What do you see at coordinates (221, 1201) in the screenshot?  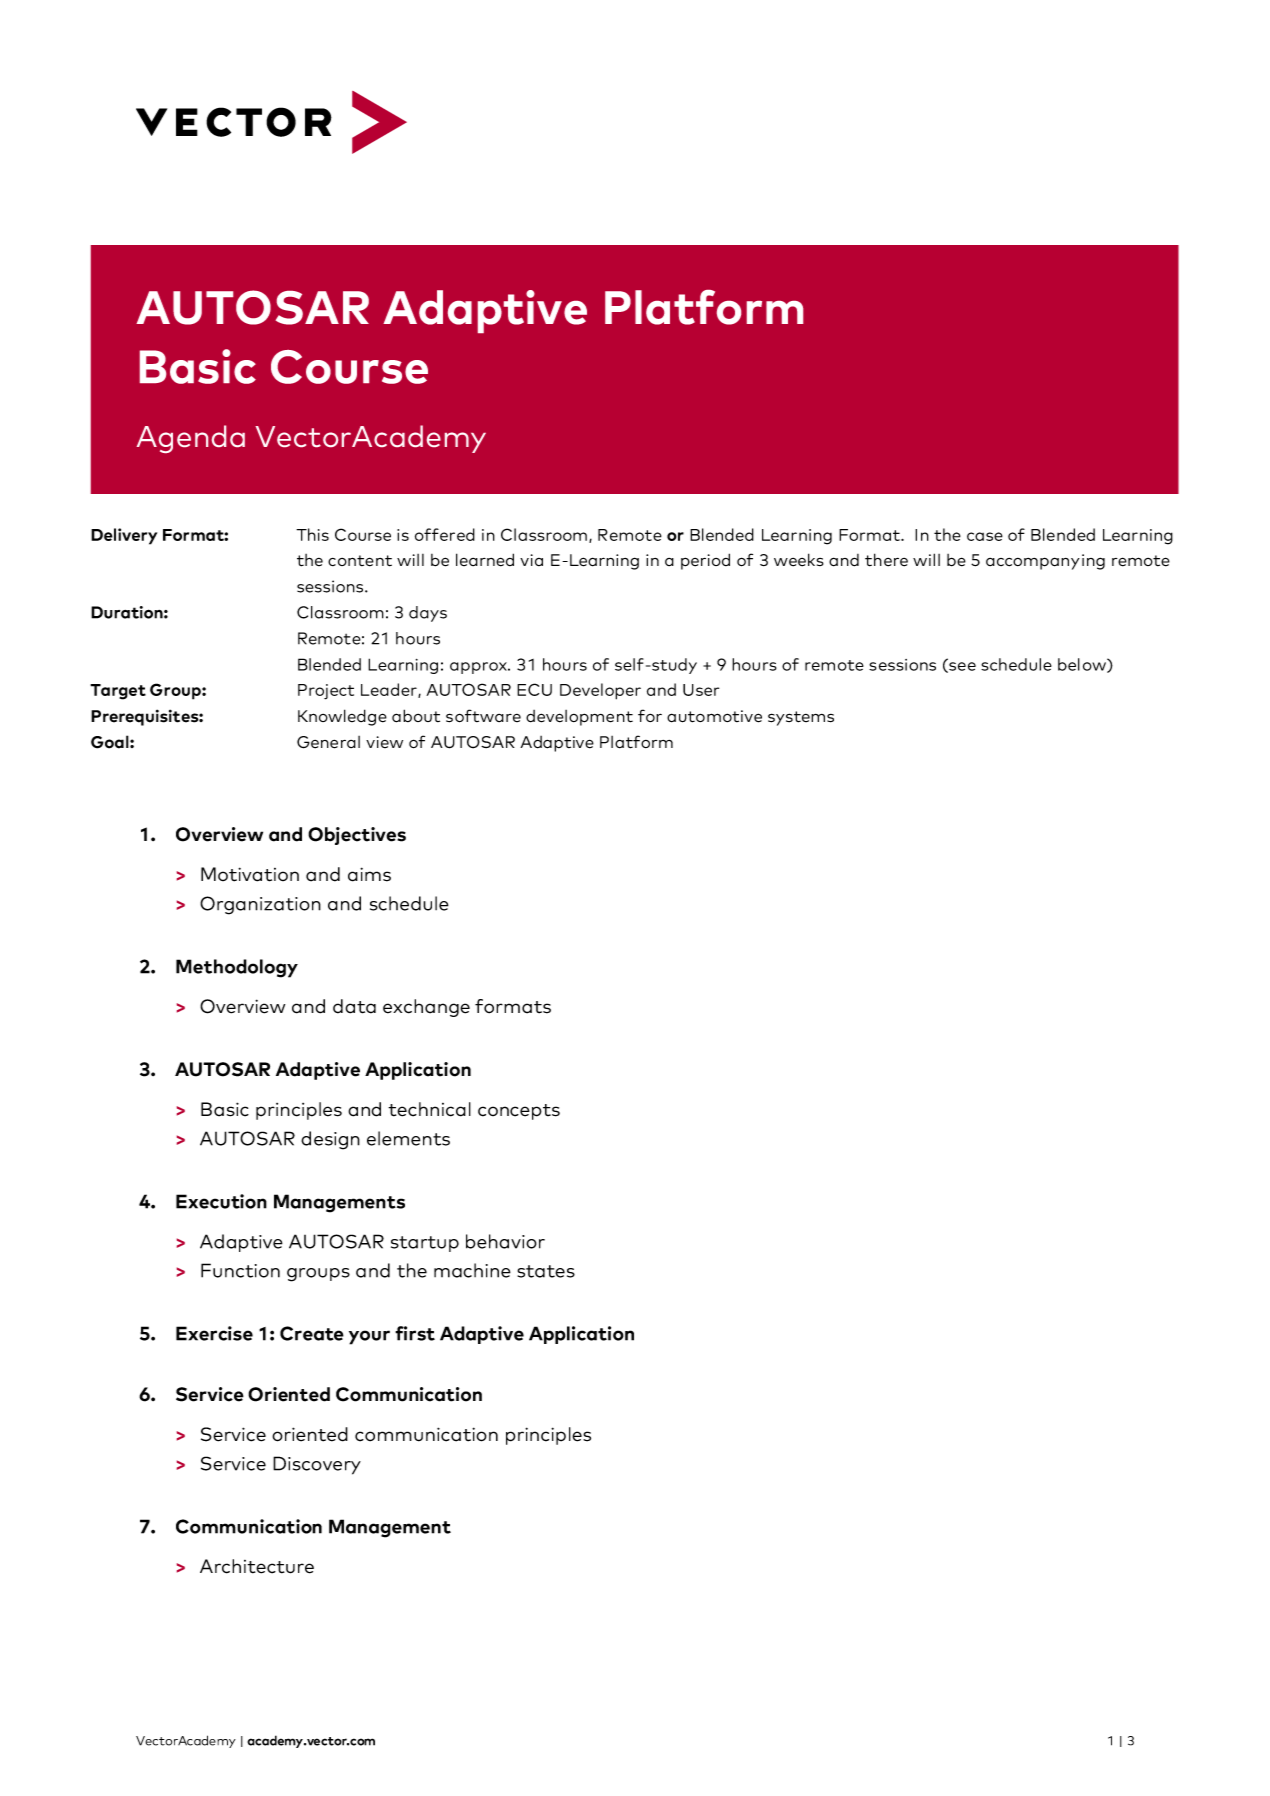 I see `Execution` at bounding box center [221, 1201].
